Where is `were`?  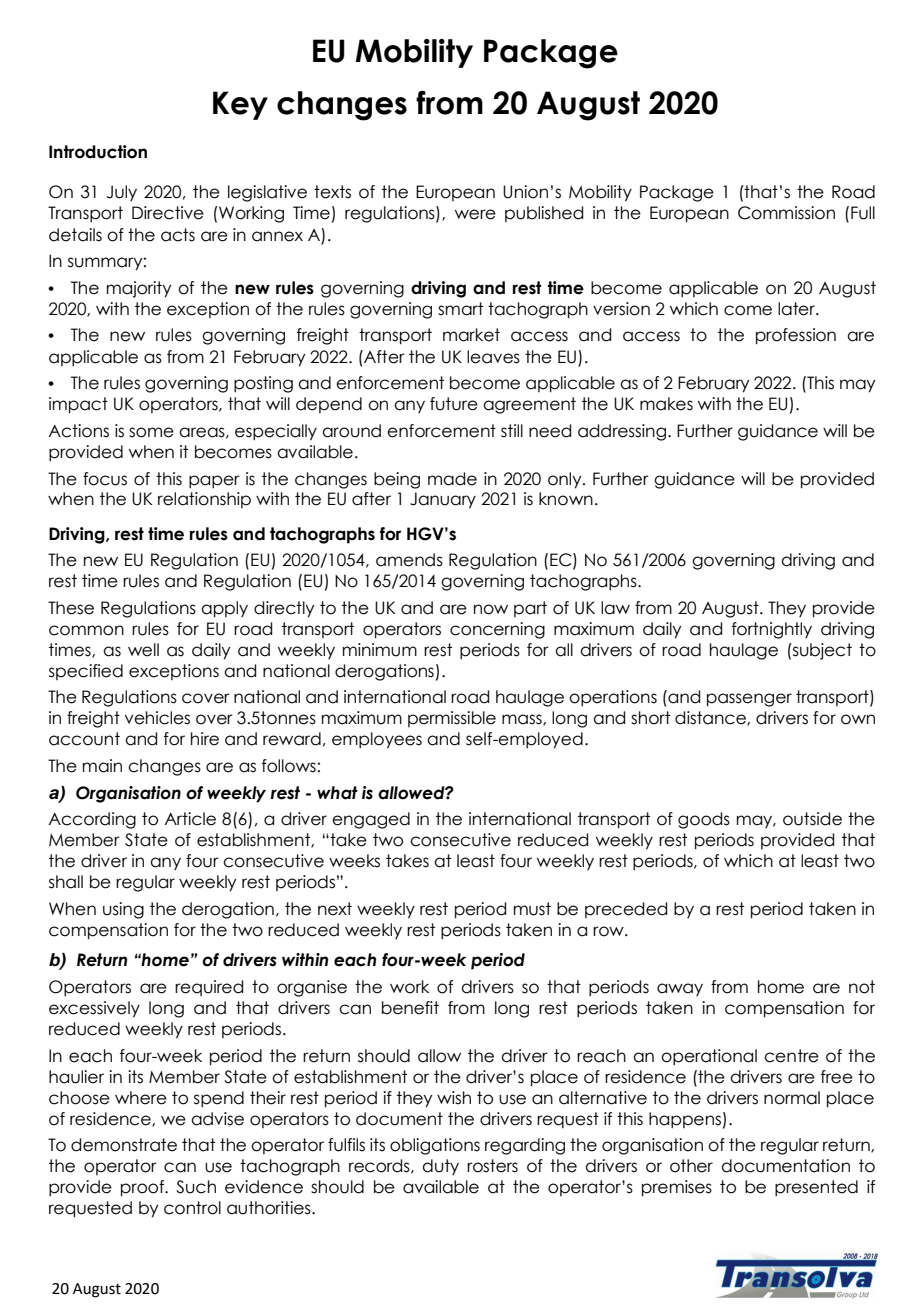
were is located at coordinates (475, 214).
